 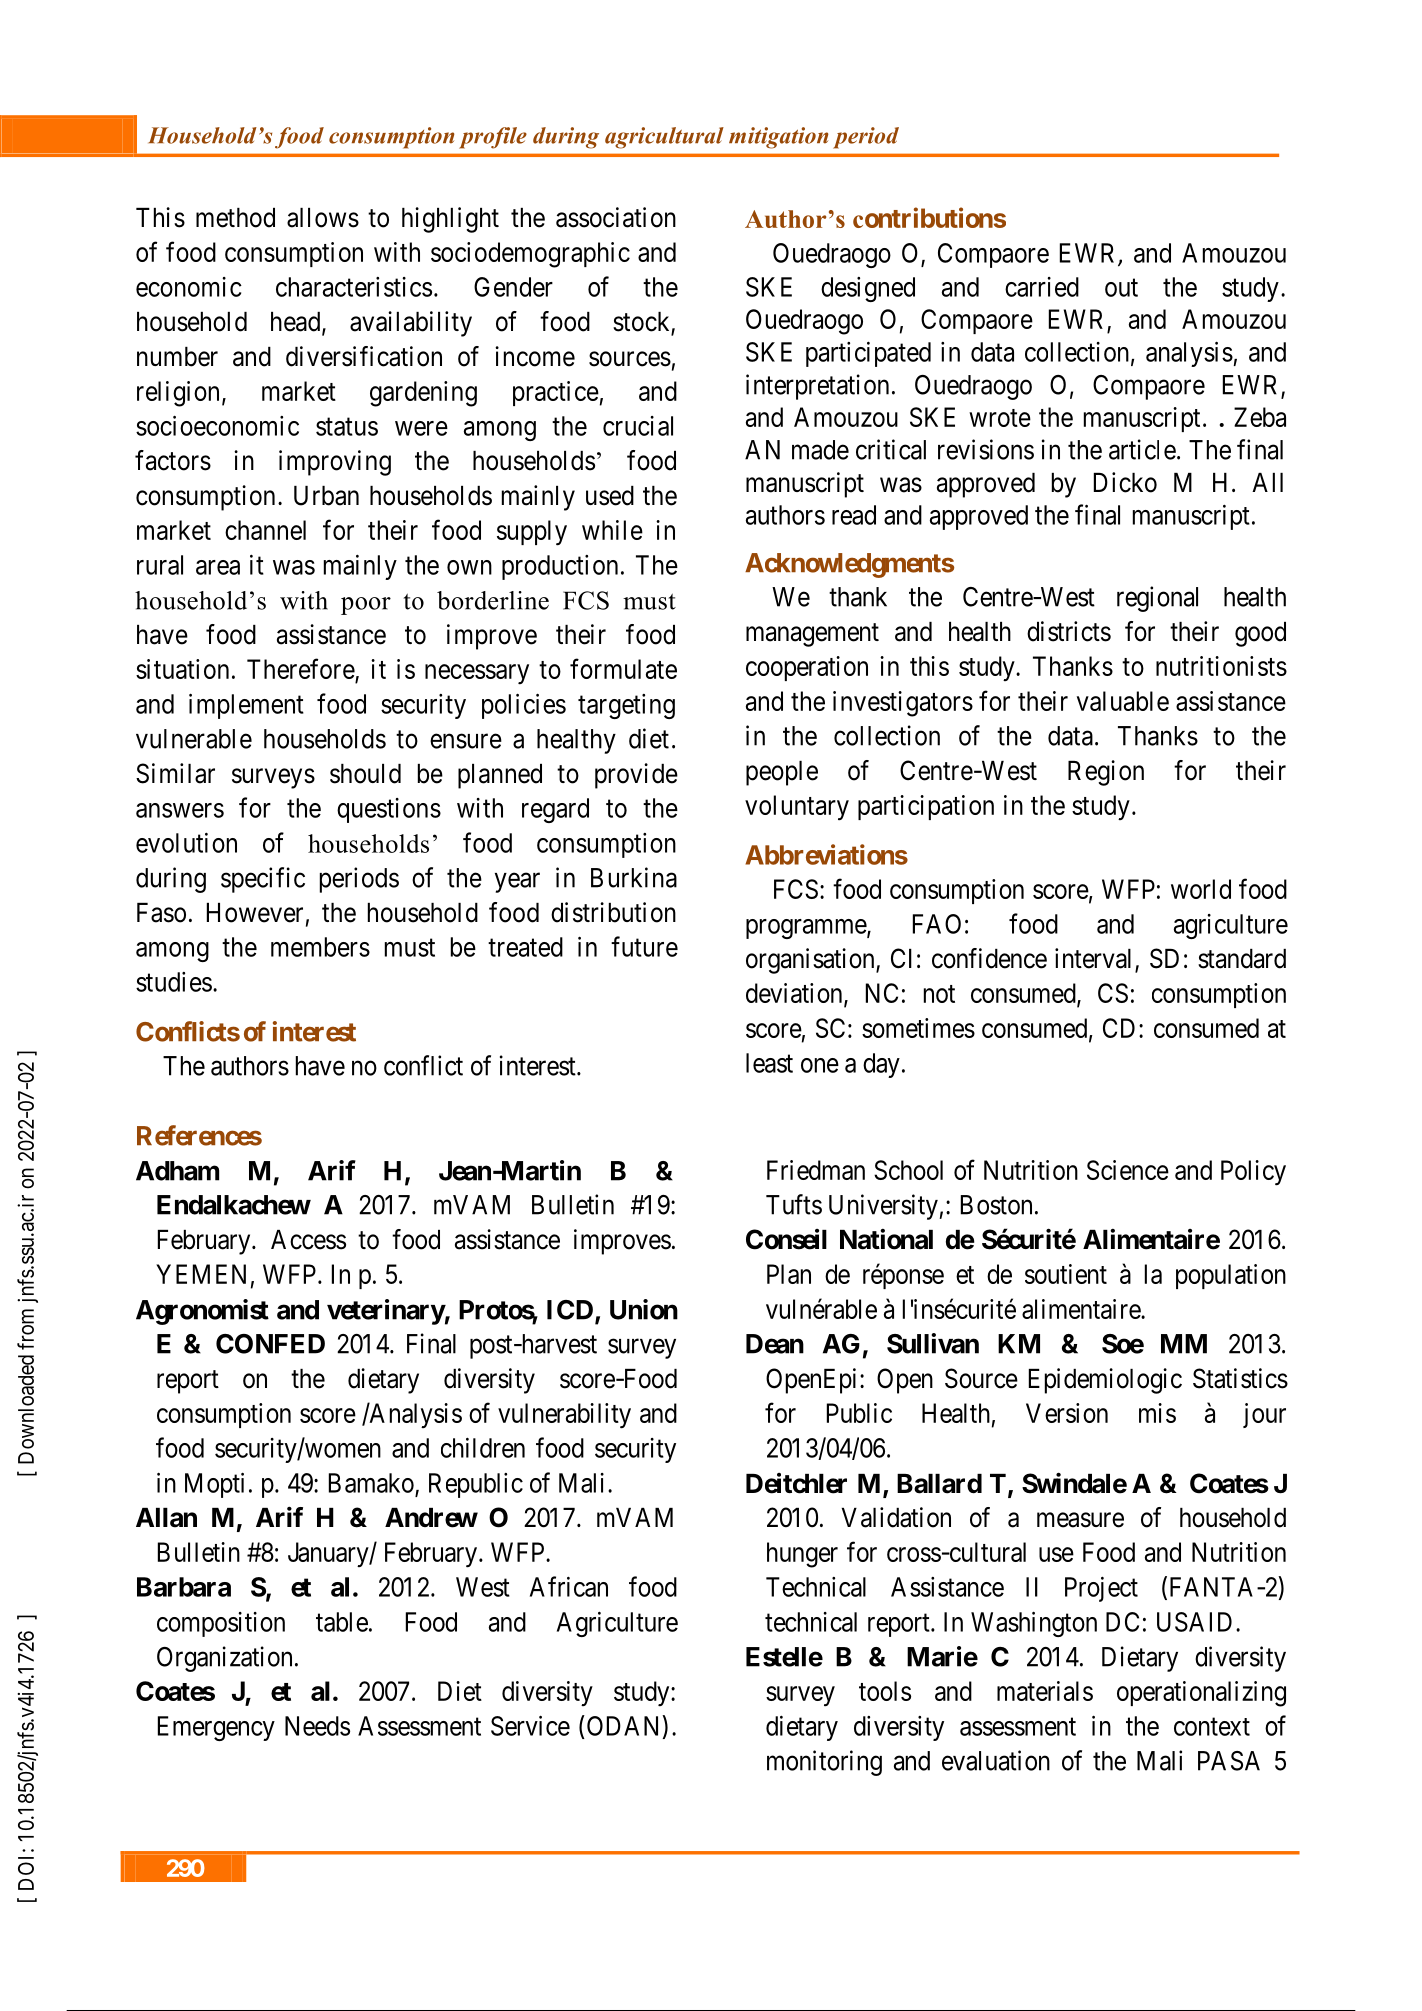 I want to click on Epidemiologic, so click(x=1105, y=1381).
